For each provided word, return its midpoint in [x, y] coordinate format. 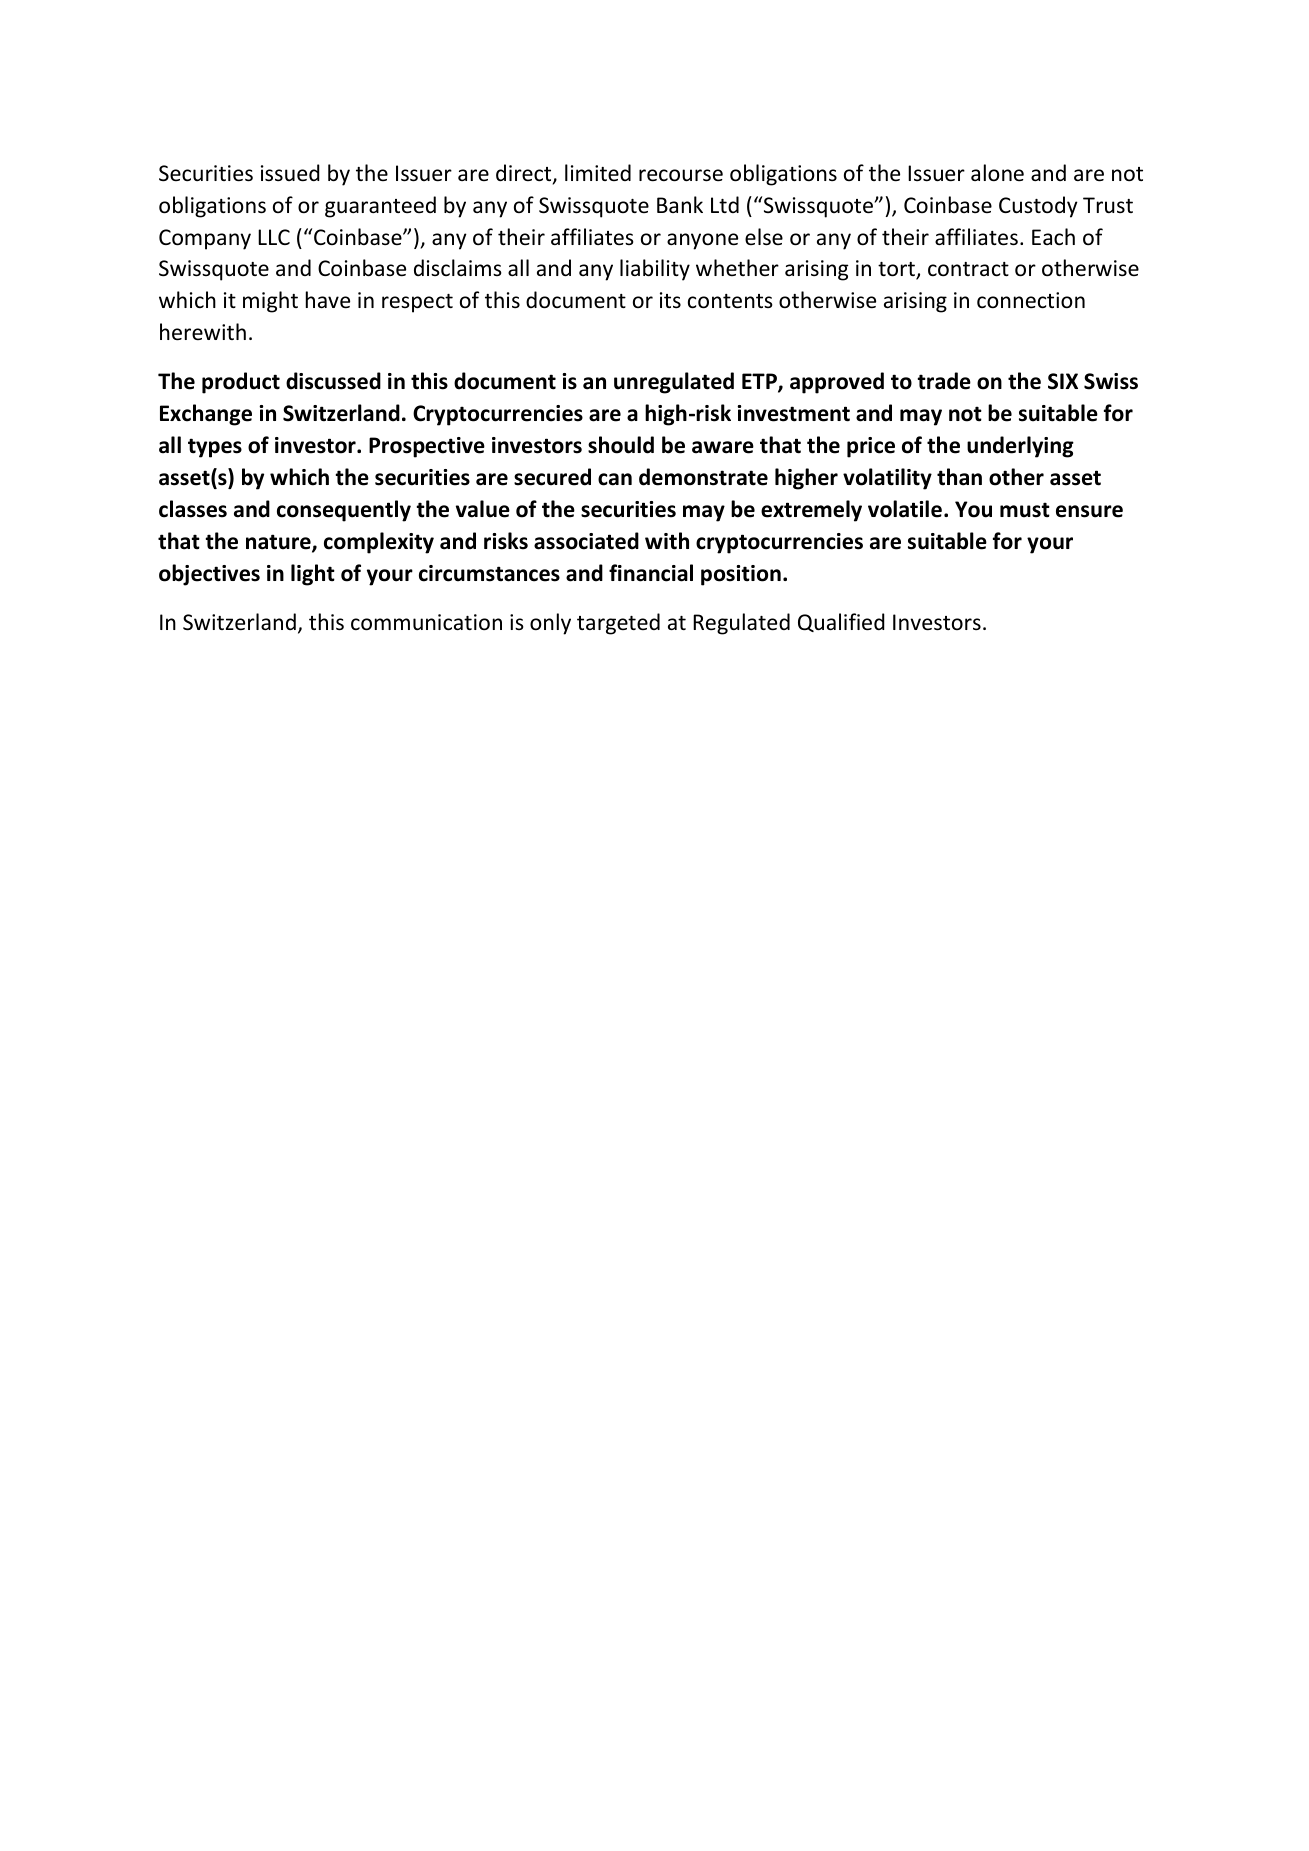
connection [1031, 300]
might [270, 302]
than [959, 477]
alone [997, 173]
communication [426, 622]
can [615, 479]
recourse [681, 175]
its [670, 300]
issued [290, 173]
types [215, 448]
